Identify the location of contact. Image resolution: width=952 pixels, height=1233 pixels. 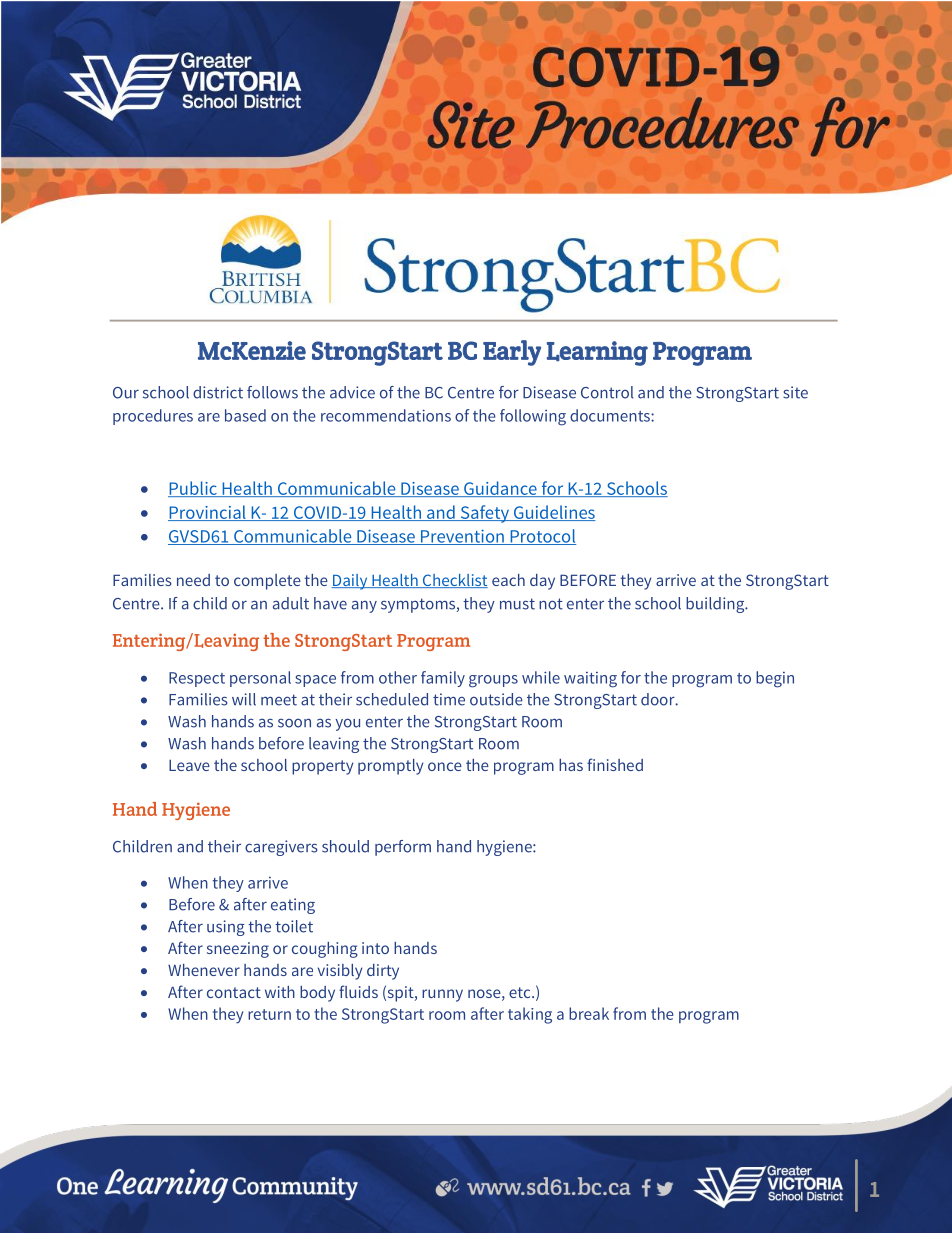
(234, 992).
